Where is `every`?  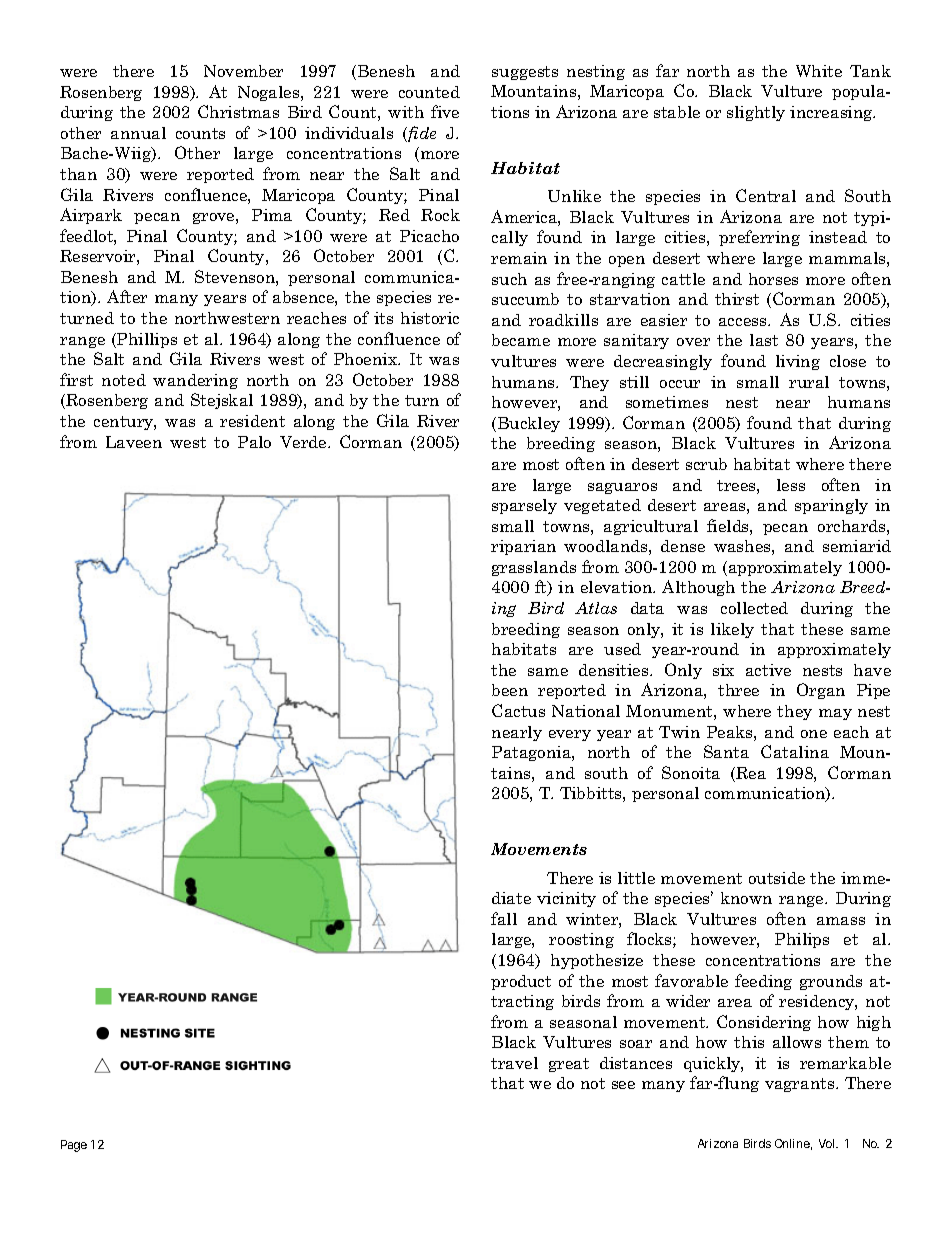
every is located at coordinates (570, 735).
